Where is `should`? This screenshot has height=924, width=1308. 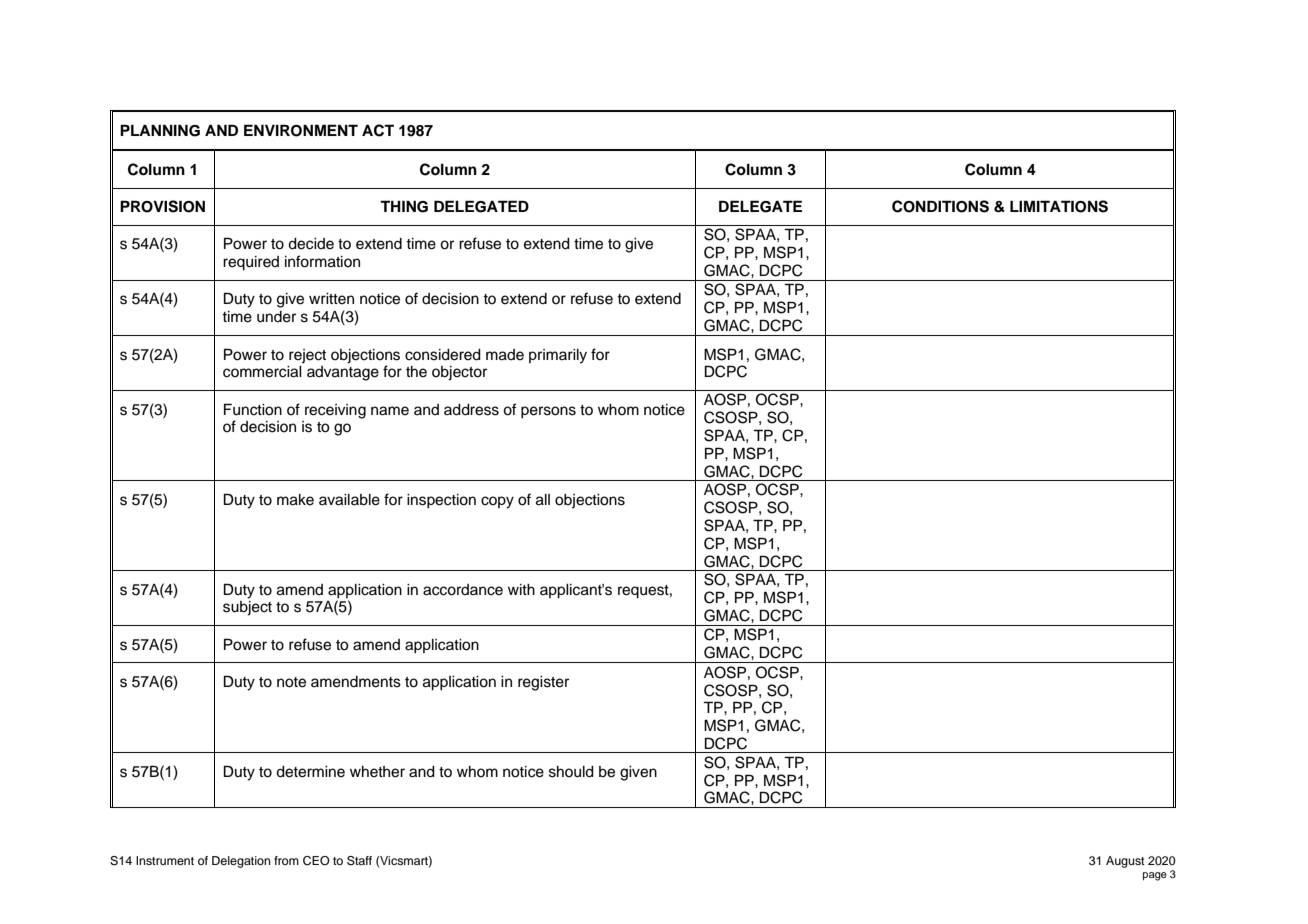 should is located at coordinates (571, 772).
